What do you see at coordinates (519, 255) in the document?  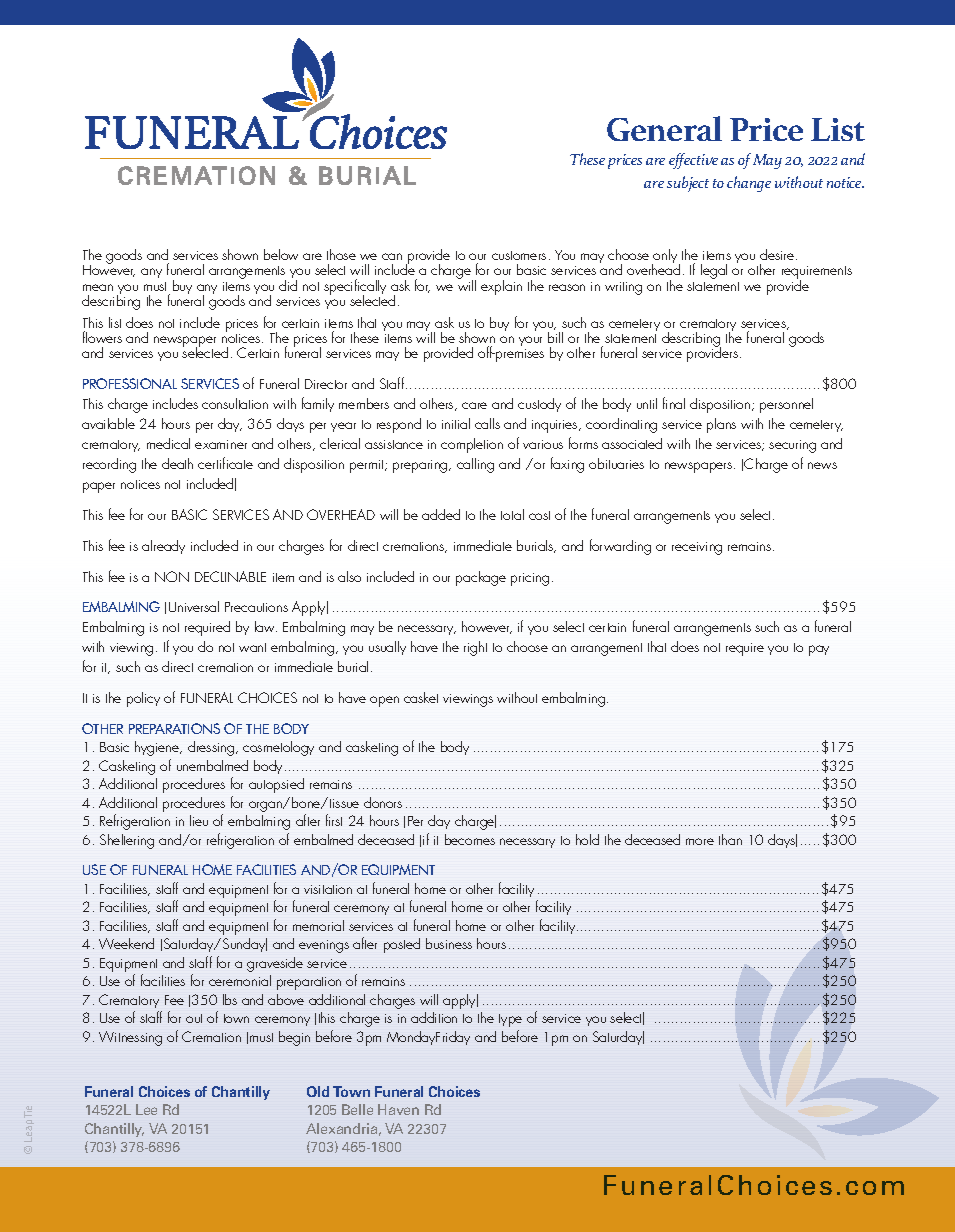 I see `customers` at bounding box center [519, 255].
